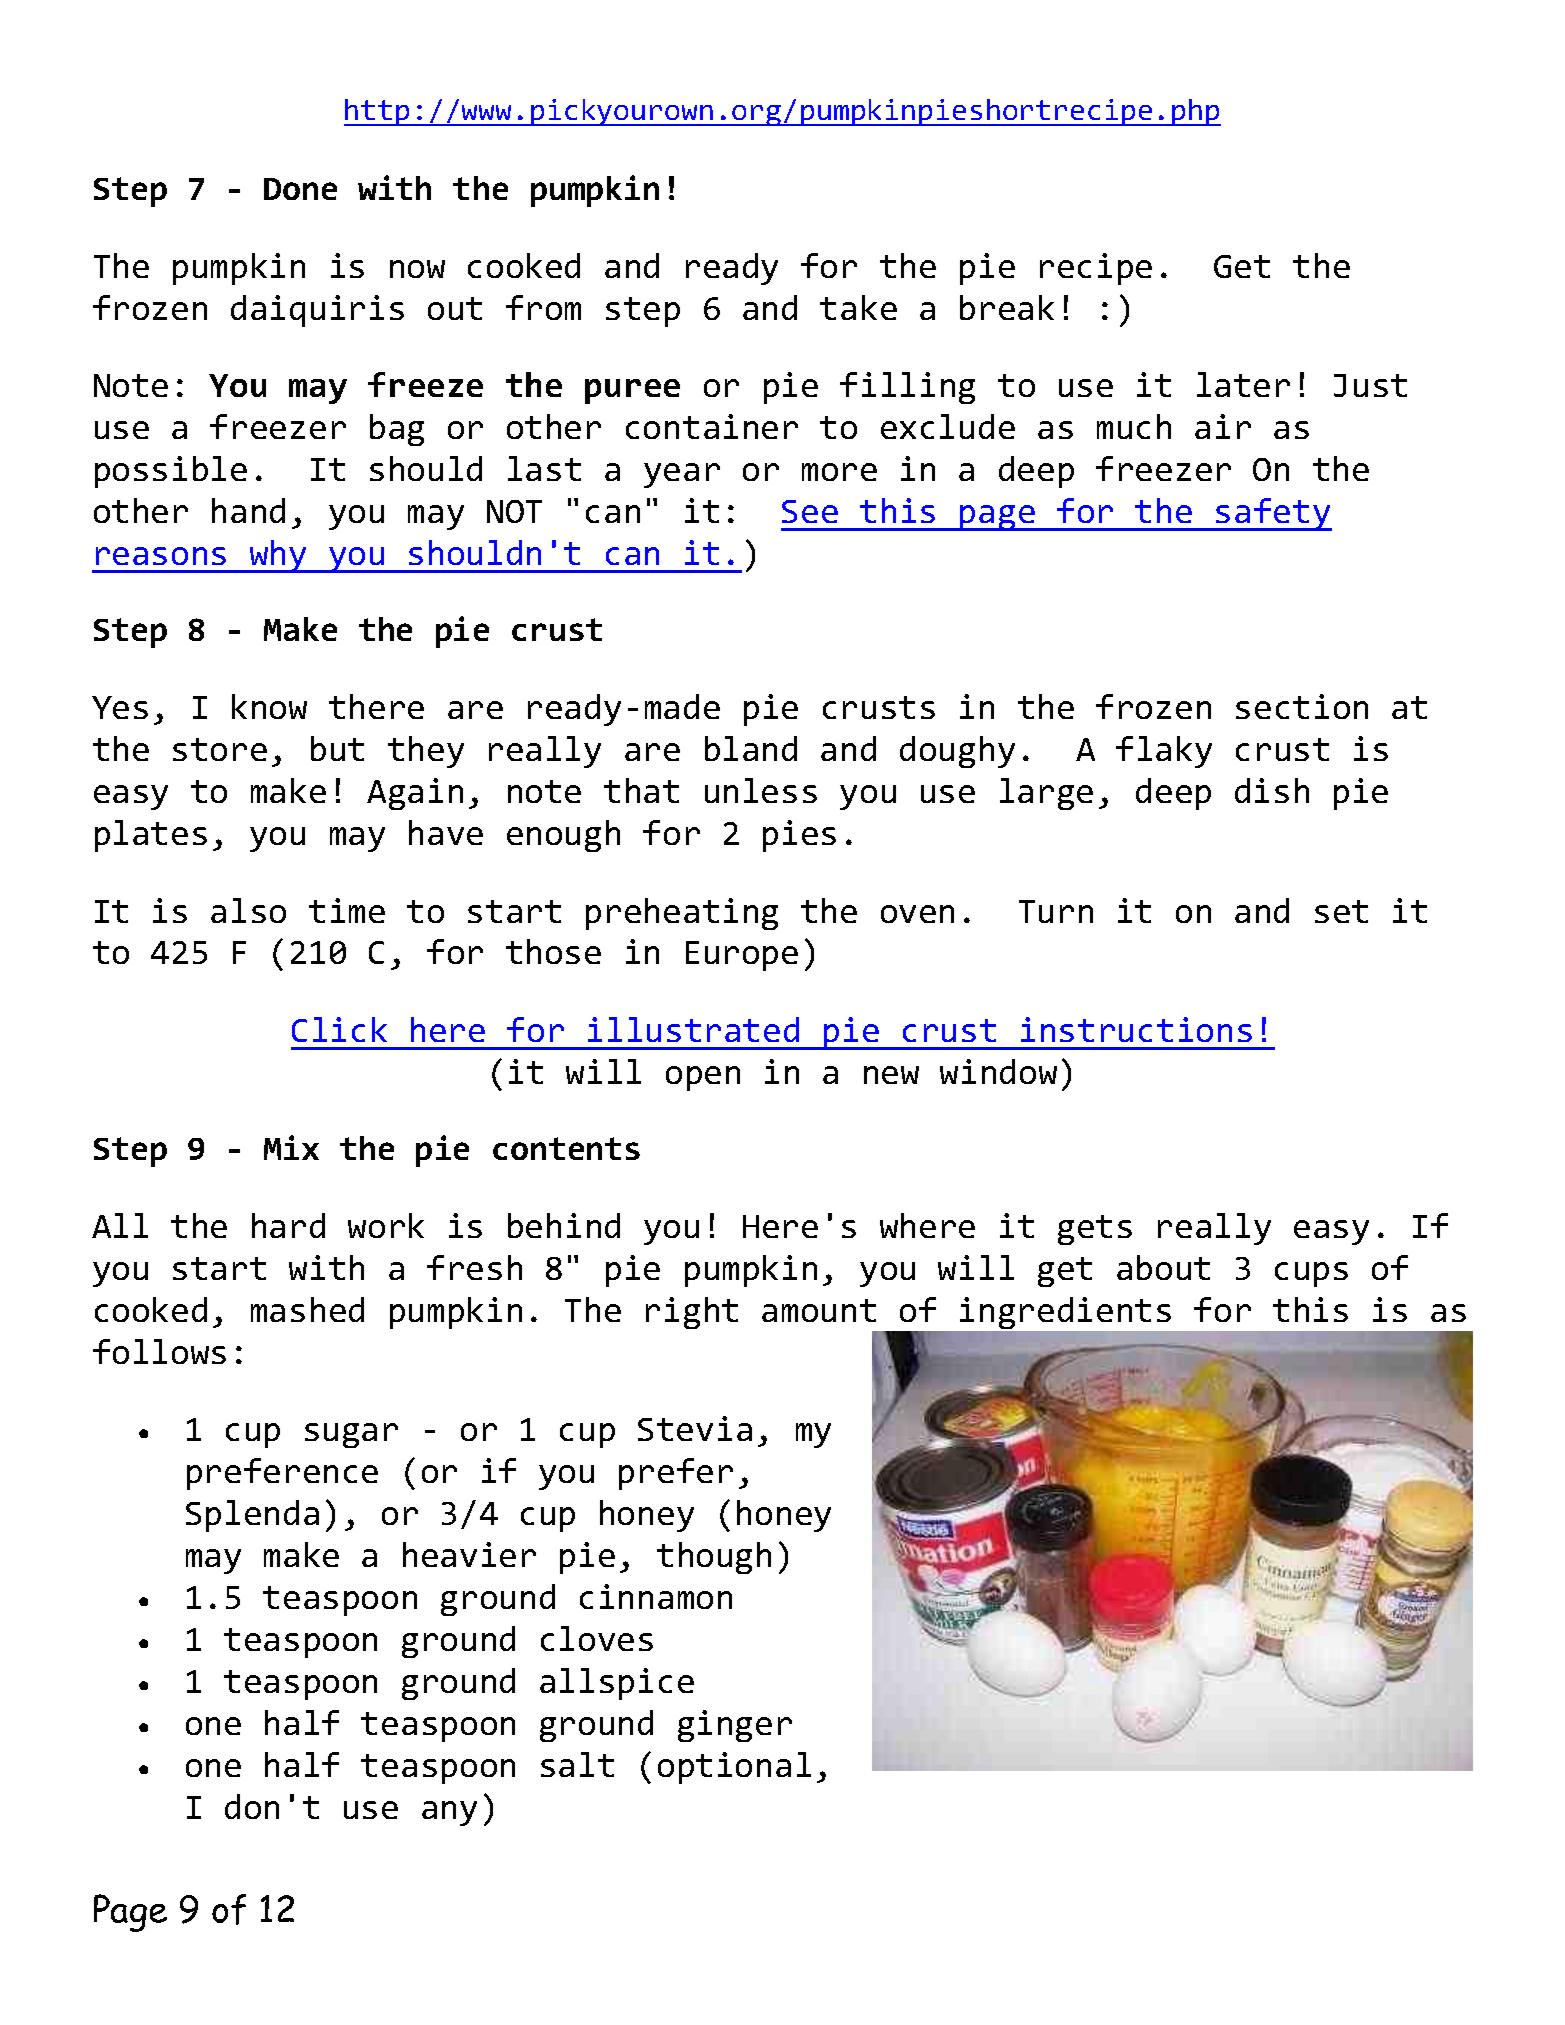 This image has height=2025, width=1565. What do you see at coordinates (1164, 752) in the image?
I see `flaky` at bounding box center [1164, 752].
